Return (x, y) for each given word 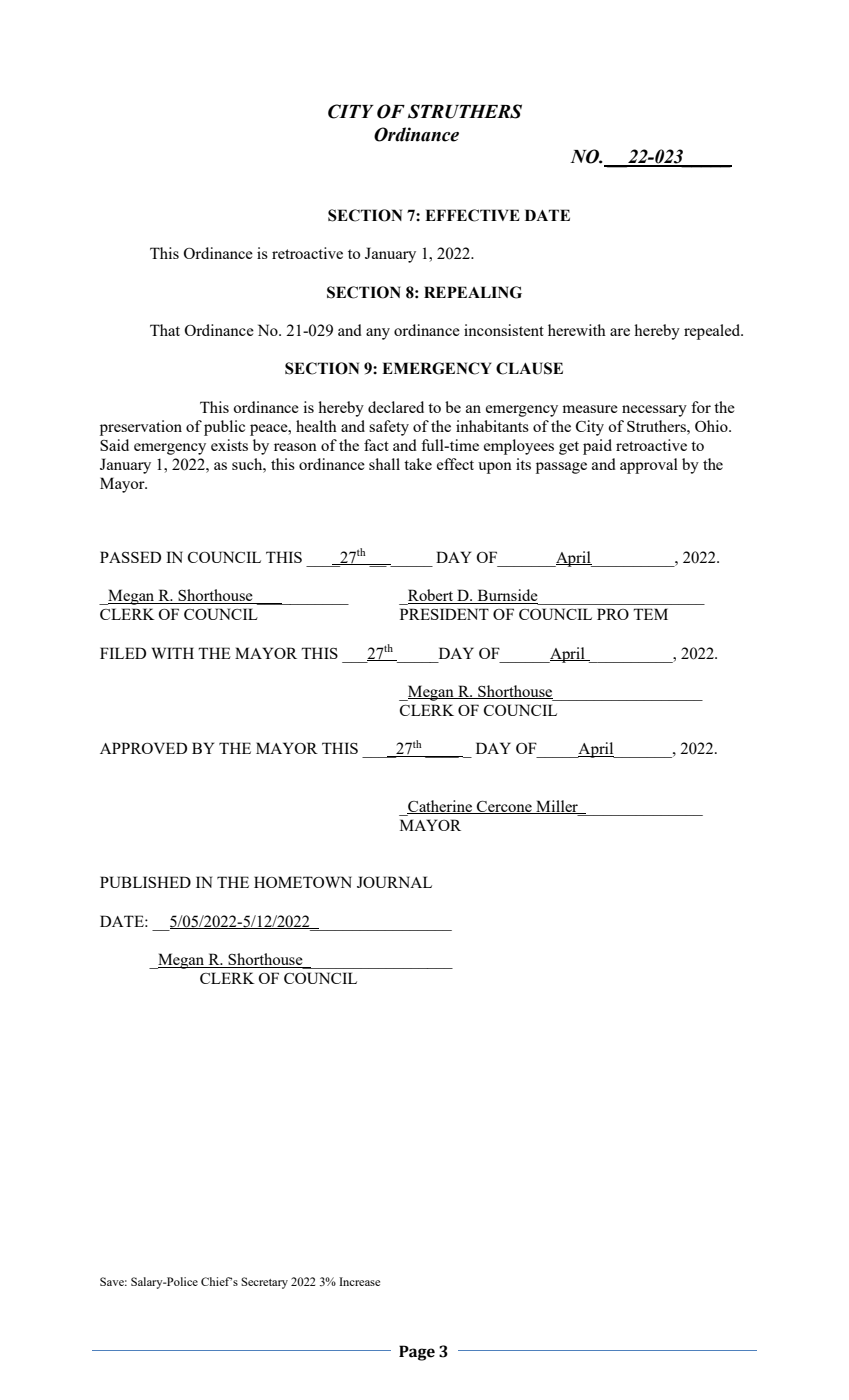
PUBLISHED (145, 882)
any (378, 334)
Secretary (264, 1283)
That (165, 330)
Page (417, 1353)
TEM (650, 614)
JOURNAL (394, 882)
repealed (713, 332)
